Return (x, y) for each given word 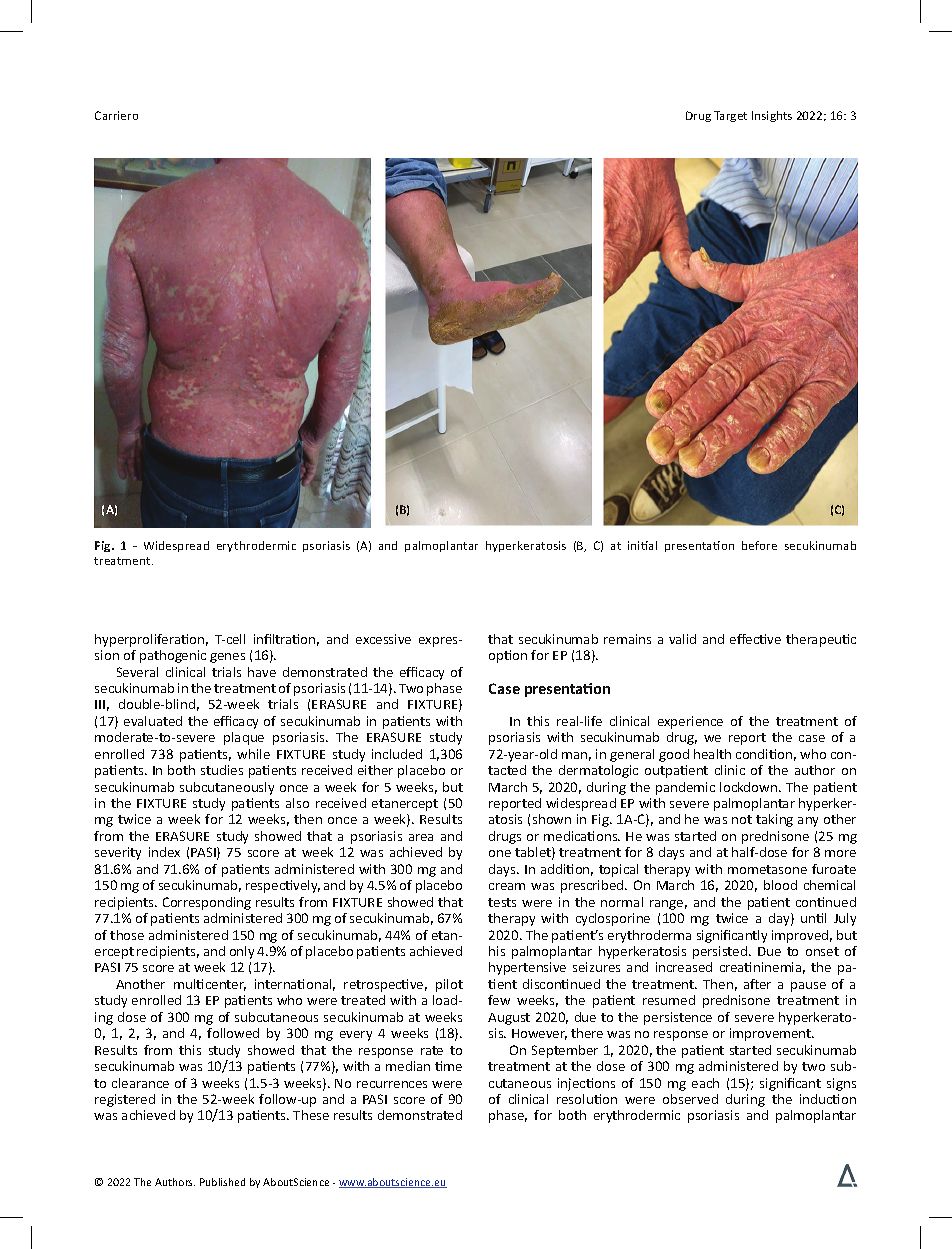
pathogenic (173, 656)
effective (755, 639)
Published (222, 1182)
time (448, 1066)
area (421, 837)
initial (642, 545)
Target (730, 116)
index (164, 852)
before (759, 545)
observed (690, 1099)
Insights (772, 116)
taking (774, 820)
